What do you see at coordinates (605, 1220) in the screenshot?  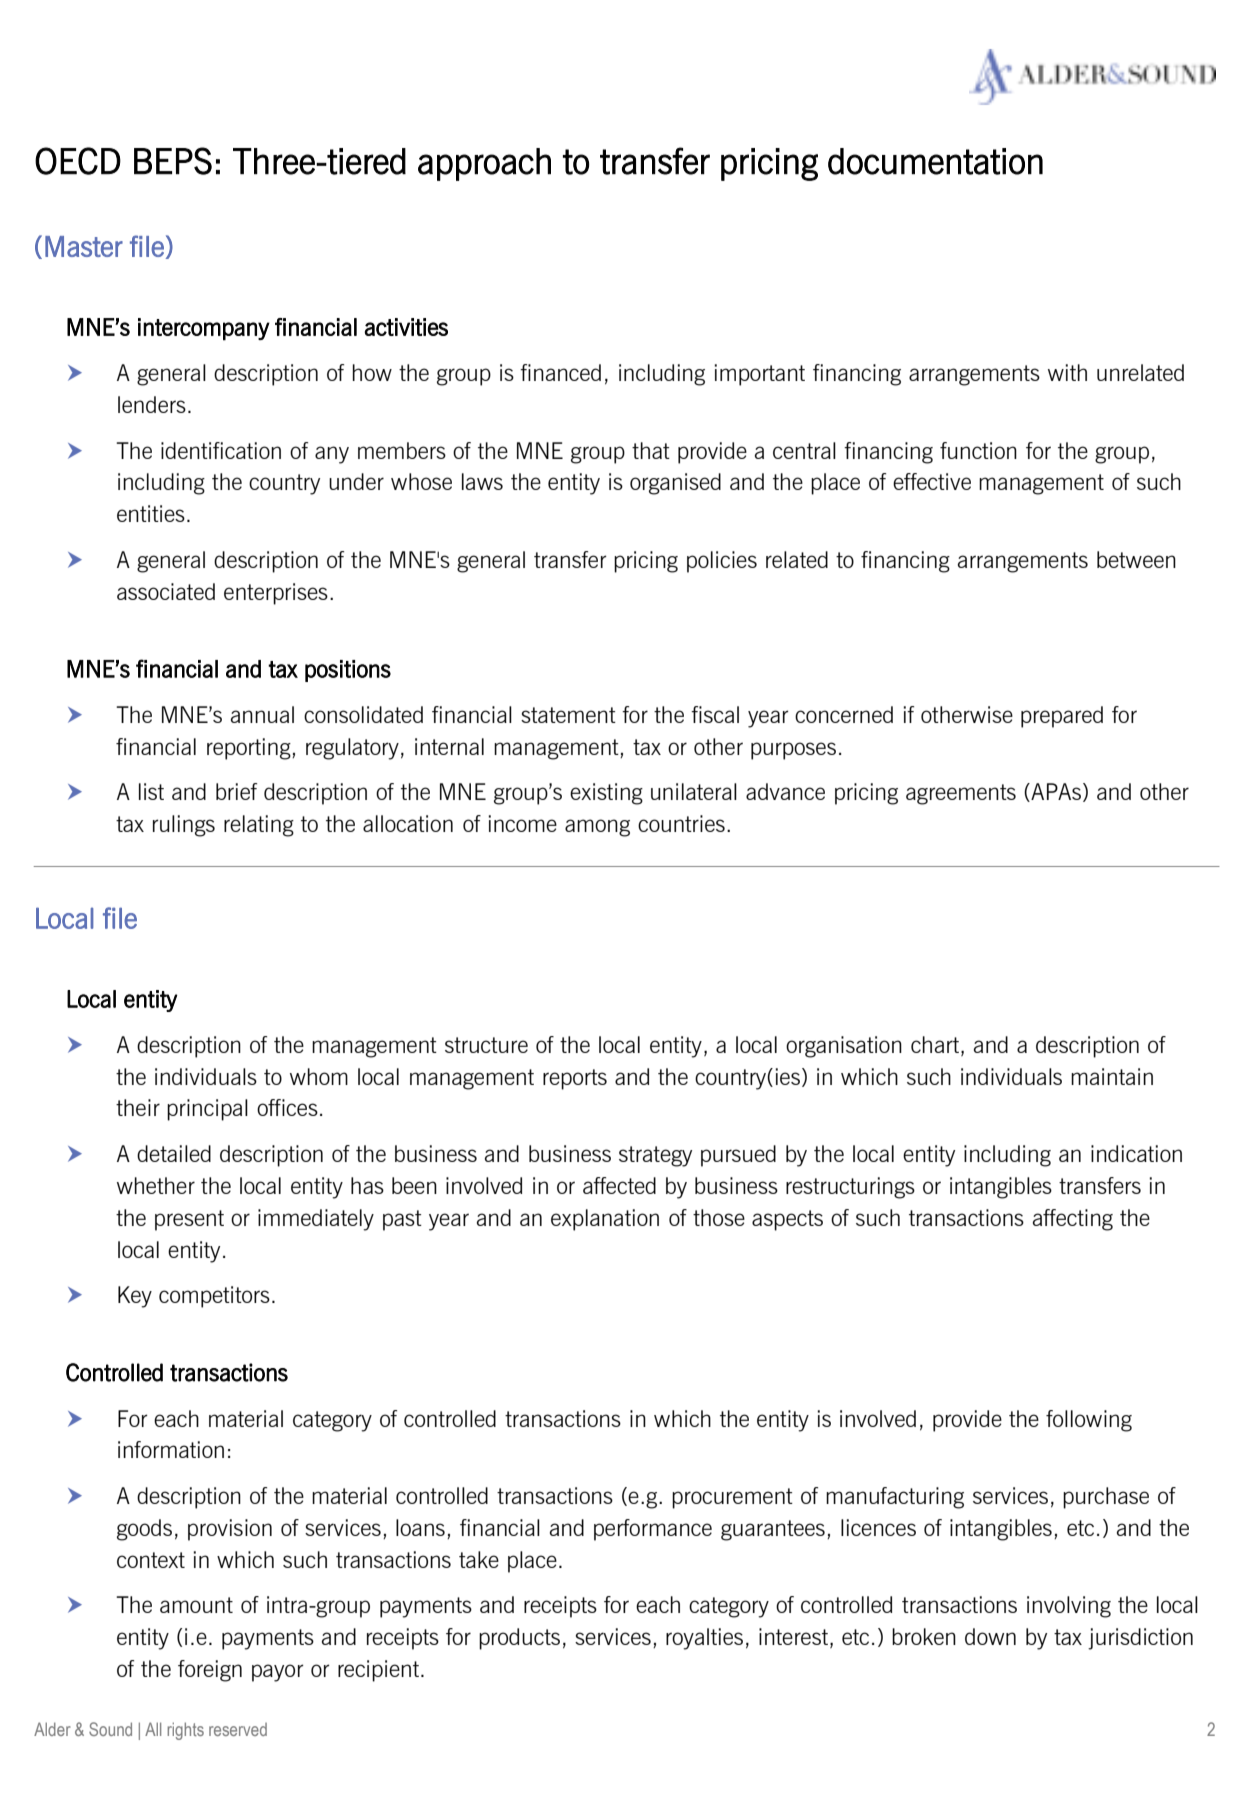 I see `explanation` at bounding box center [605, 1220].
